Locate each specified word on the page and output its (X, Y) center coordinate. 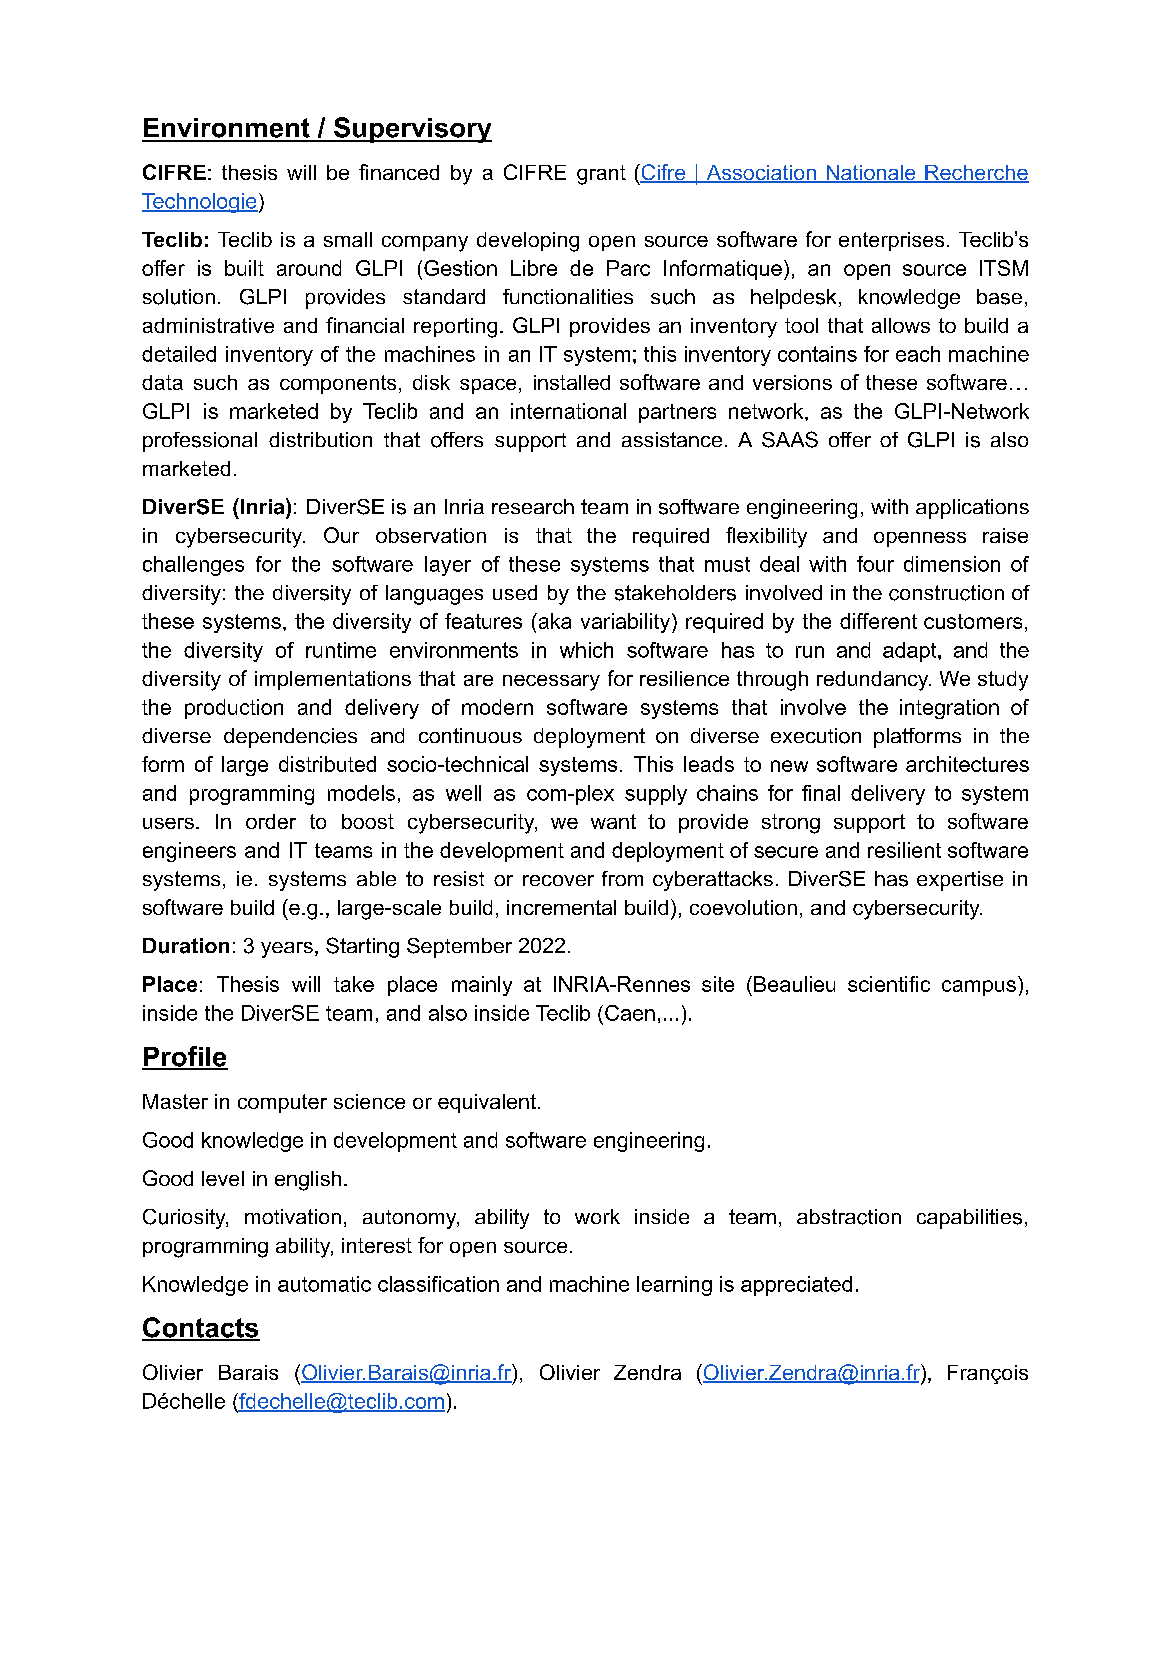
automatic (324, 1284)
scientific (889, 984)
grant (601, 175)
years (287, 950)
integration (949, 709)
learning (674, 1286)
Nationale (871, 174)
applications (972, 509)
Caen (630, 1013)
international (568, 411)
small (348, 239)
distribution (320, 439)
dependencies (290, 738)
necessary (551, 683)
